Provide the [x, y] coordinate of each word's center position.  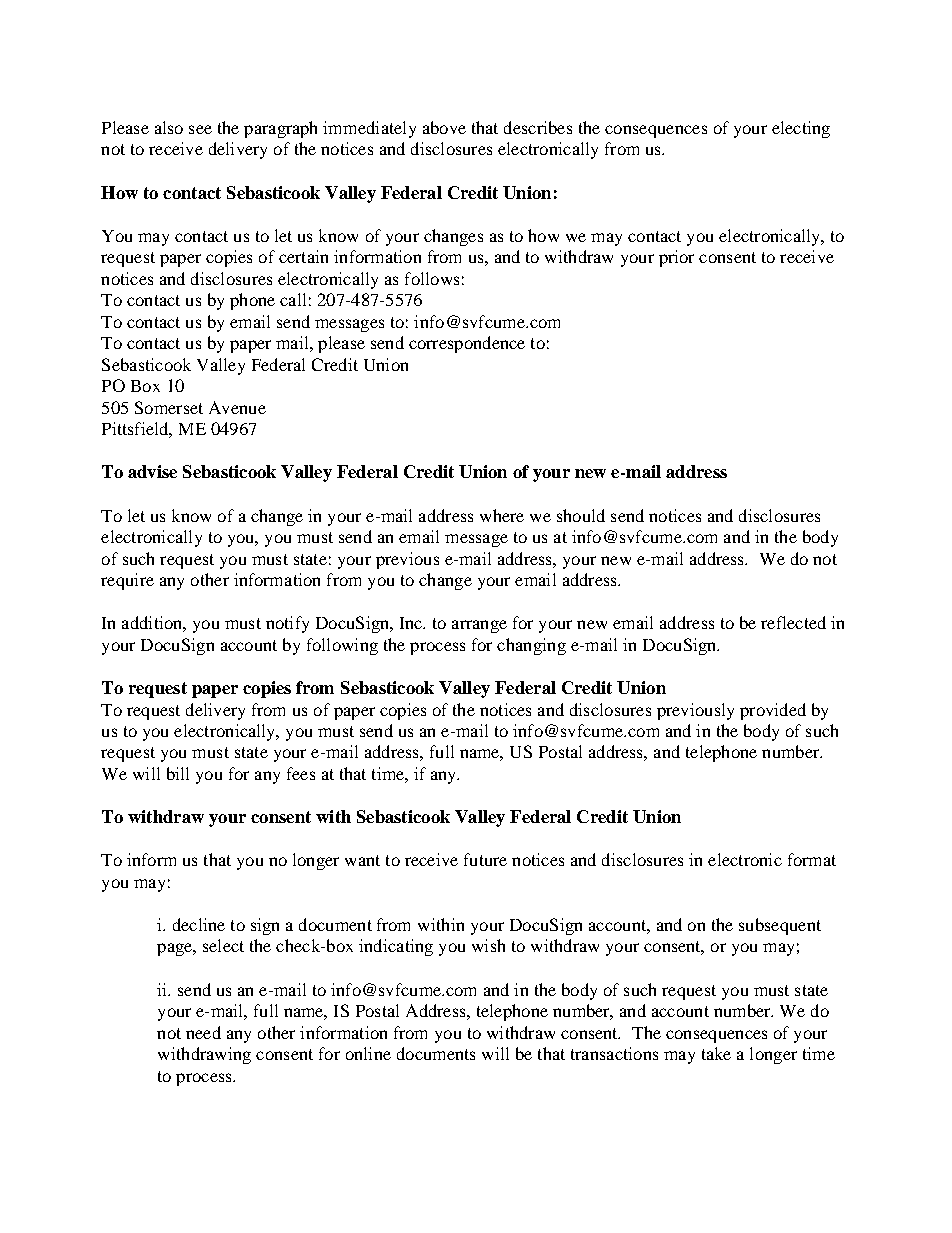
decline [199, 924]
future [485, 859]
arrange [479, 626]
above [444, 127]
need [203, 1032]
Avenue [237, 407]
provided [773, 711]
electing [801, 129]
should [581, 515]
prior [676, 258]
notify [287, 624]
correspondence [467, 344]
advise [152, 471]
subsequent [780, 926]
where [502, 515]
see [200, 129]
